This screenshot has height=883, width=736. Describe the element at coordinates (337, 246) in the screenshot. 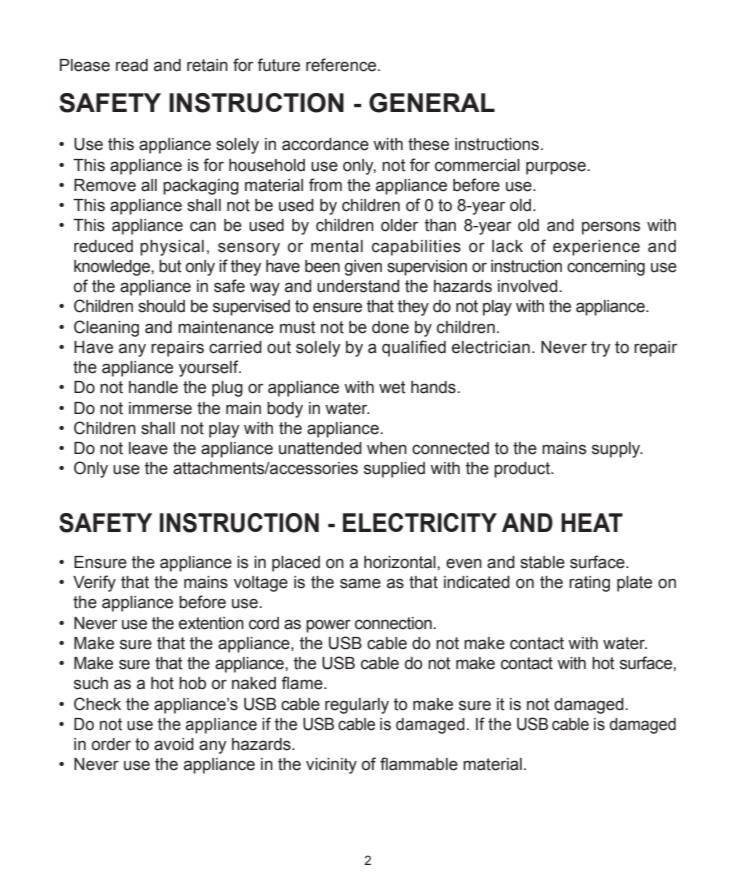

I see `mental` at that location.
